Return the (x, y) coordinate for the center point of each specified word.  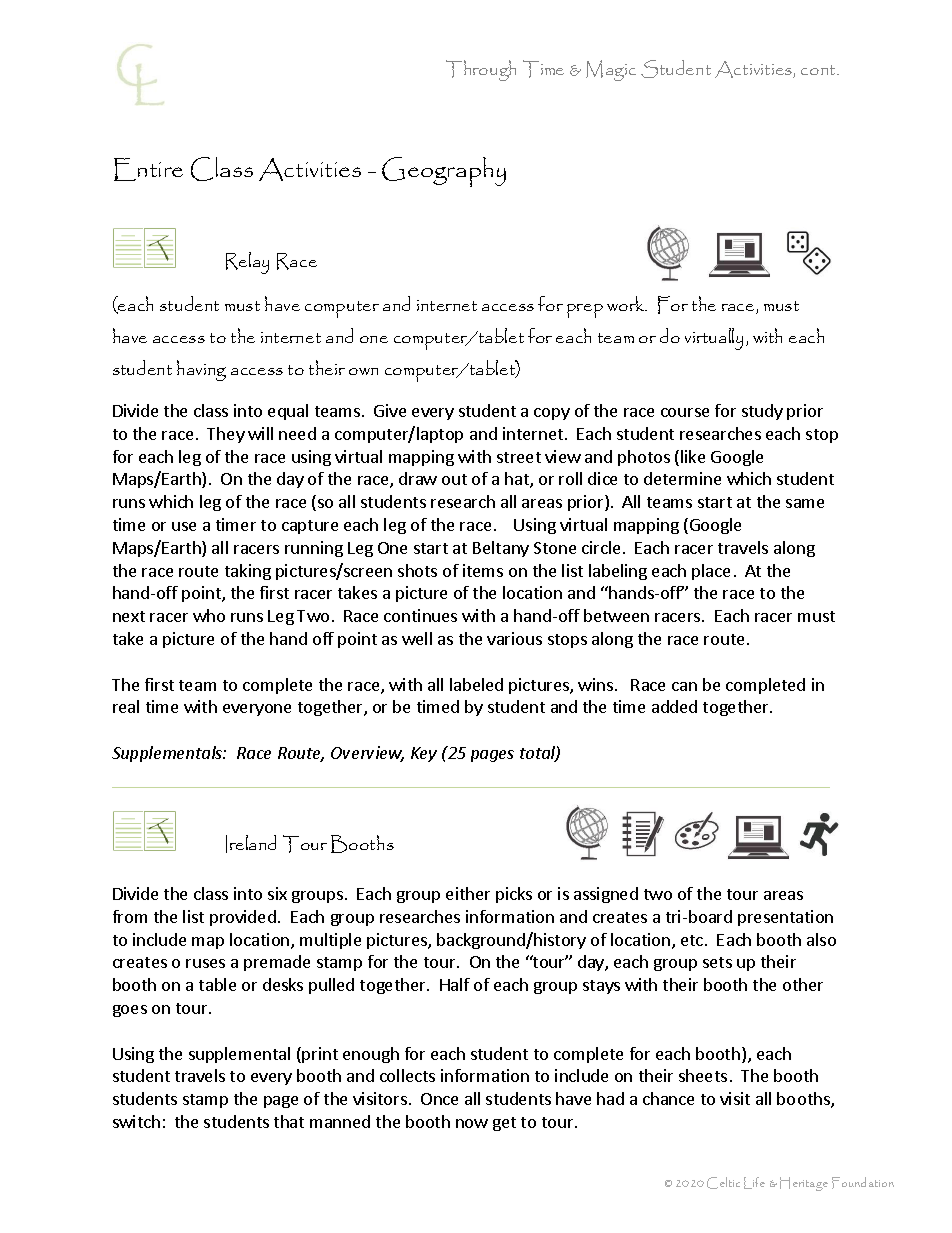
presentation (785, 918)
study (762, 412)
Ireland (251, 844)
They (226, 435)
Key (424, 754)
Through (481, 70)
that (289, 1121)
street (519, 457)
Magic (611, 70)
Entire (148, 169)
